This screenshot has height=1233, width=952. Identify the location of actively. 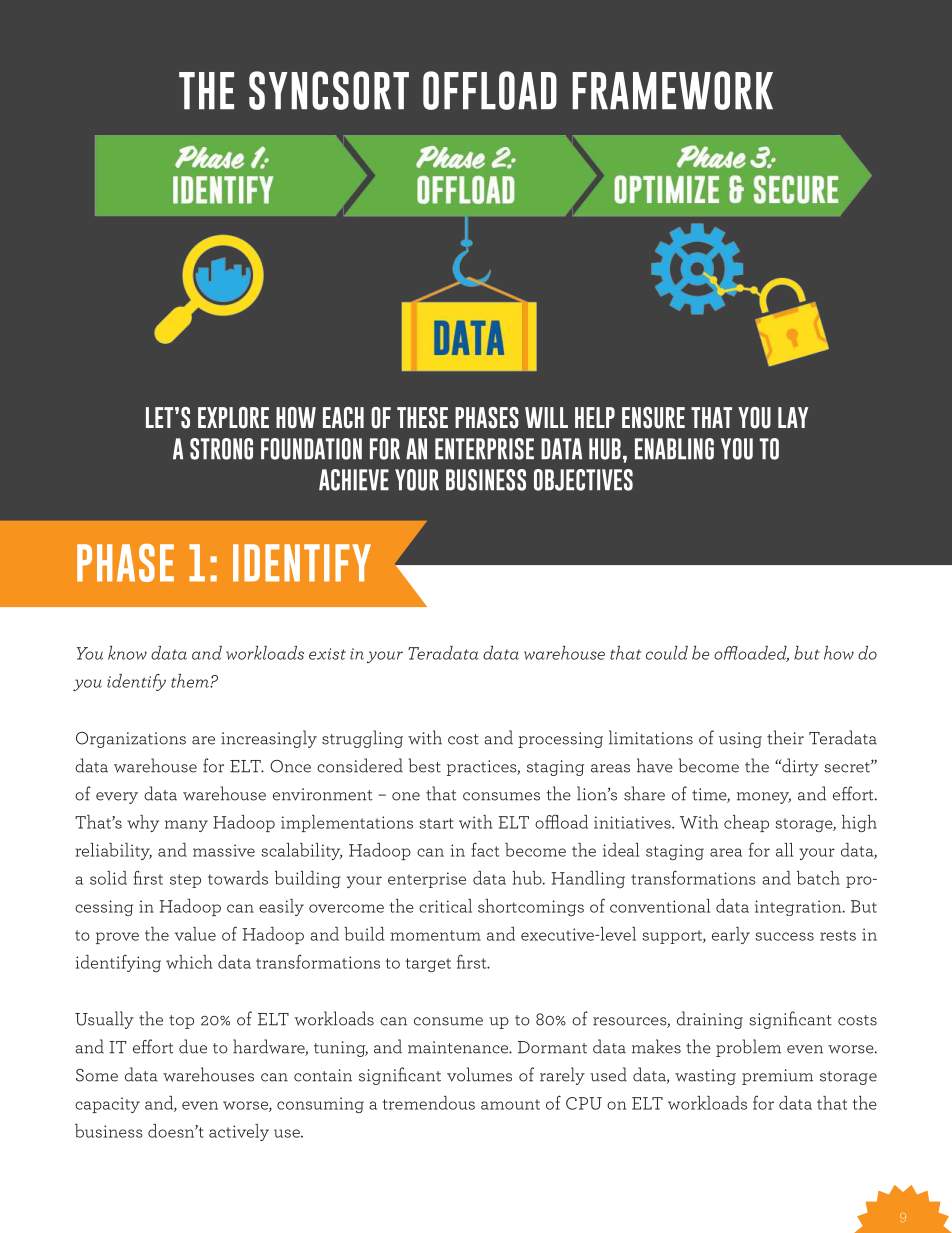
(239, 1132).
